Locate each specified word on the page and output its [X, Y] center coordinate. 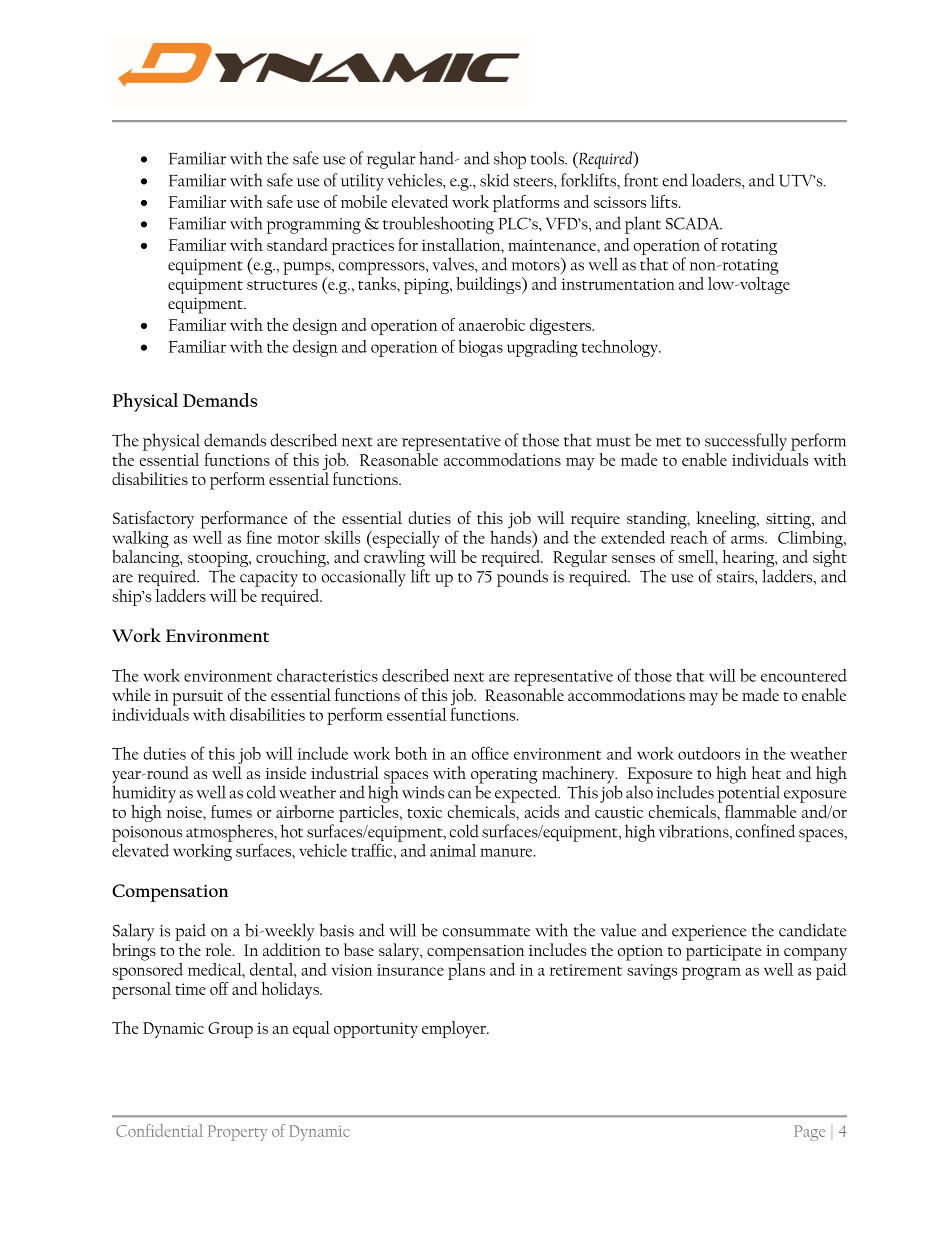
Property [237, 1133]
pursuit [197, 698]
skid [495, 180]
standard [297, 244]
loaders [717, 180]
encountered [804, 675]
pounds [522, 578]
